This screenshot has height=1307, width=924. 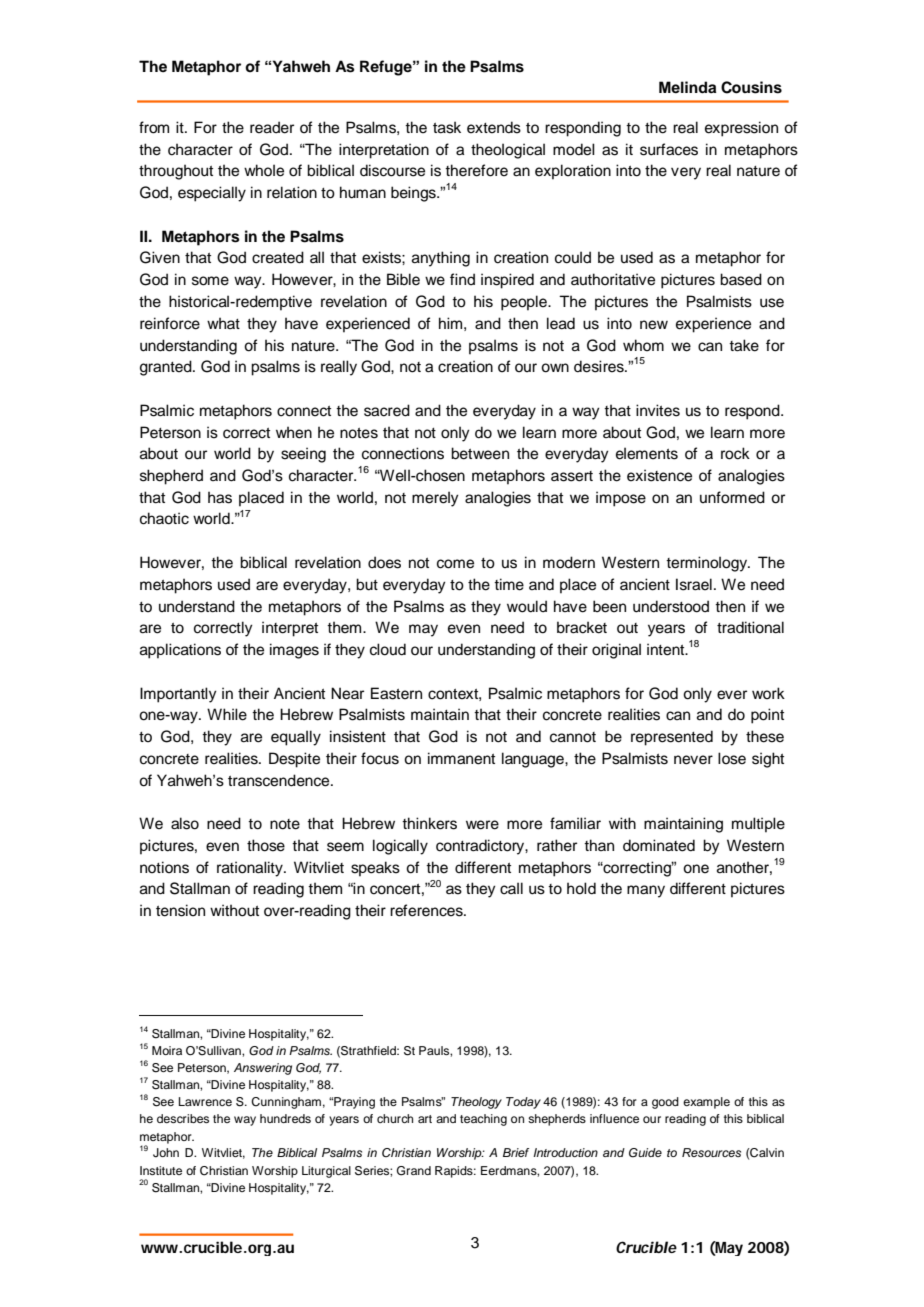 I want to click on lose, so click(x=732, y=758).
